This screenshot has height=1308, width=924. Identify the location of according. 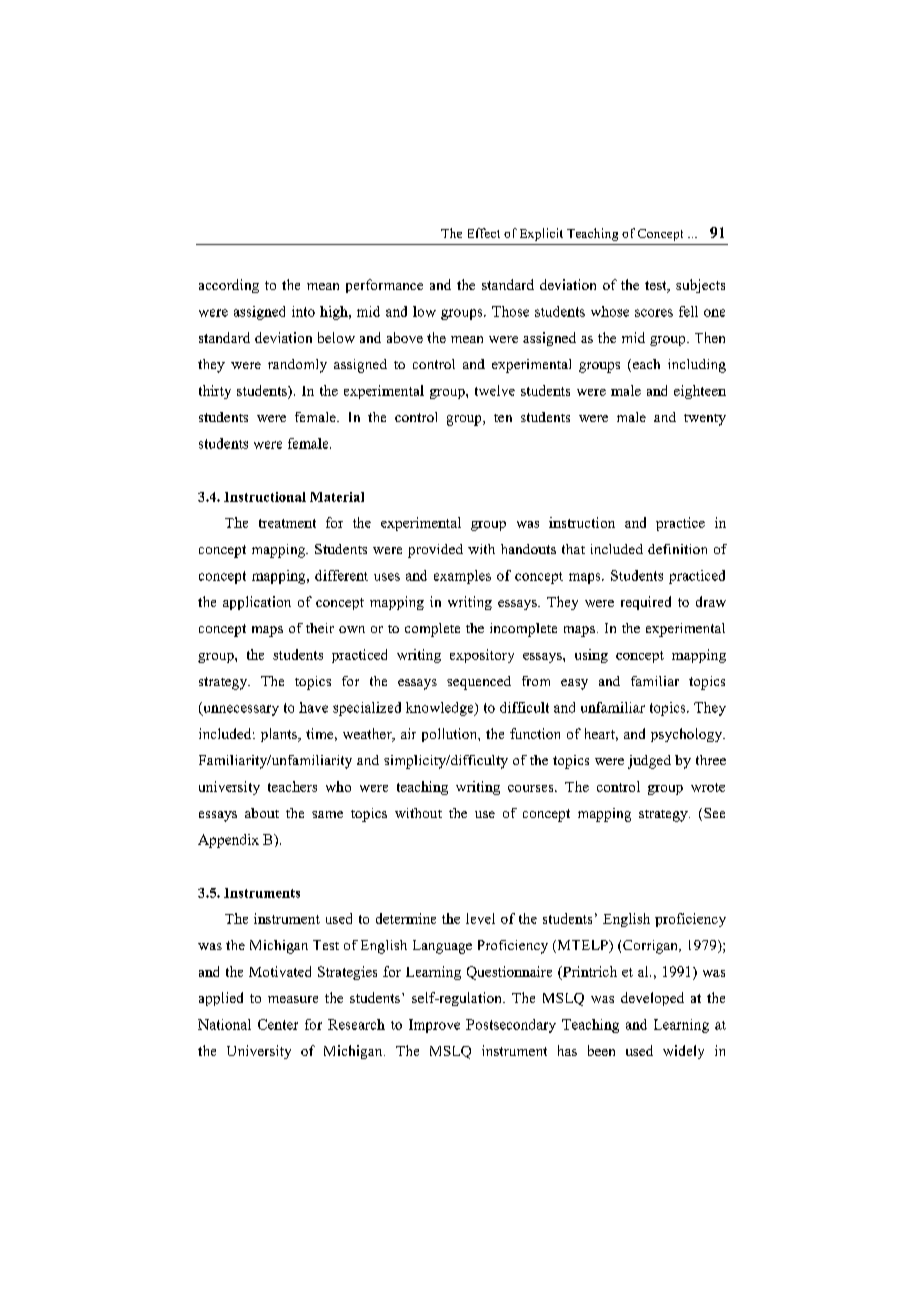
(229, 286).
